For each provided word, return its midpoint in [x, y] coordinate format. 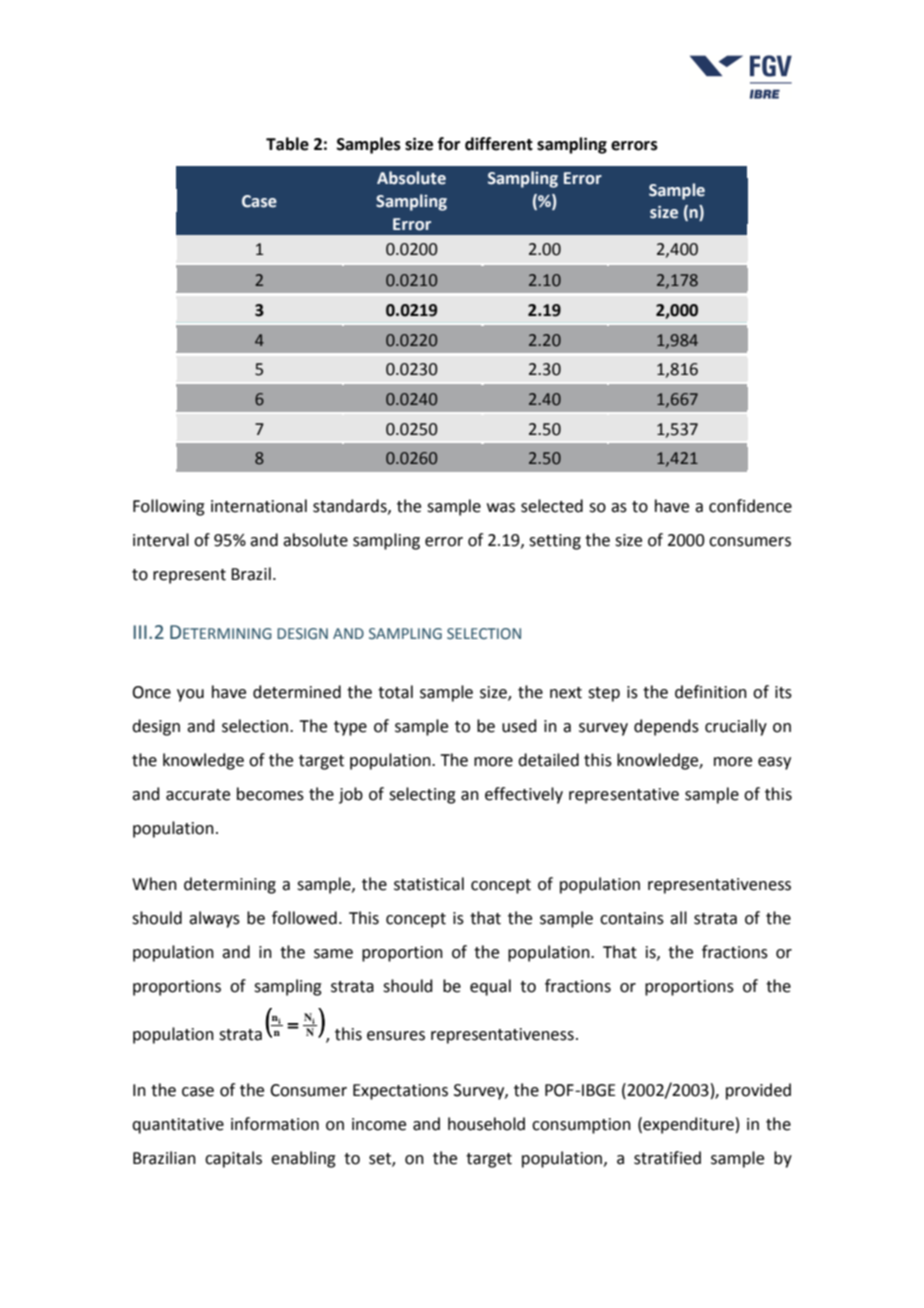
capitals [233, 1159]
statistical [429, 884]
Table [287, 144]
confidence [750, 506]
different [499, 144]
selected [552, 506]
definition [711, 692]
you [190, 695]
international [259, 506]
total [395, 692]
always [214, 919]
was [501, 508]
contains [632, 918]
